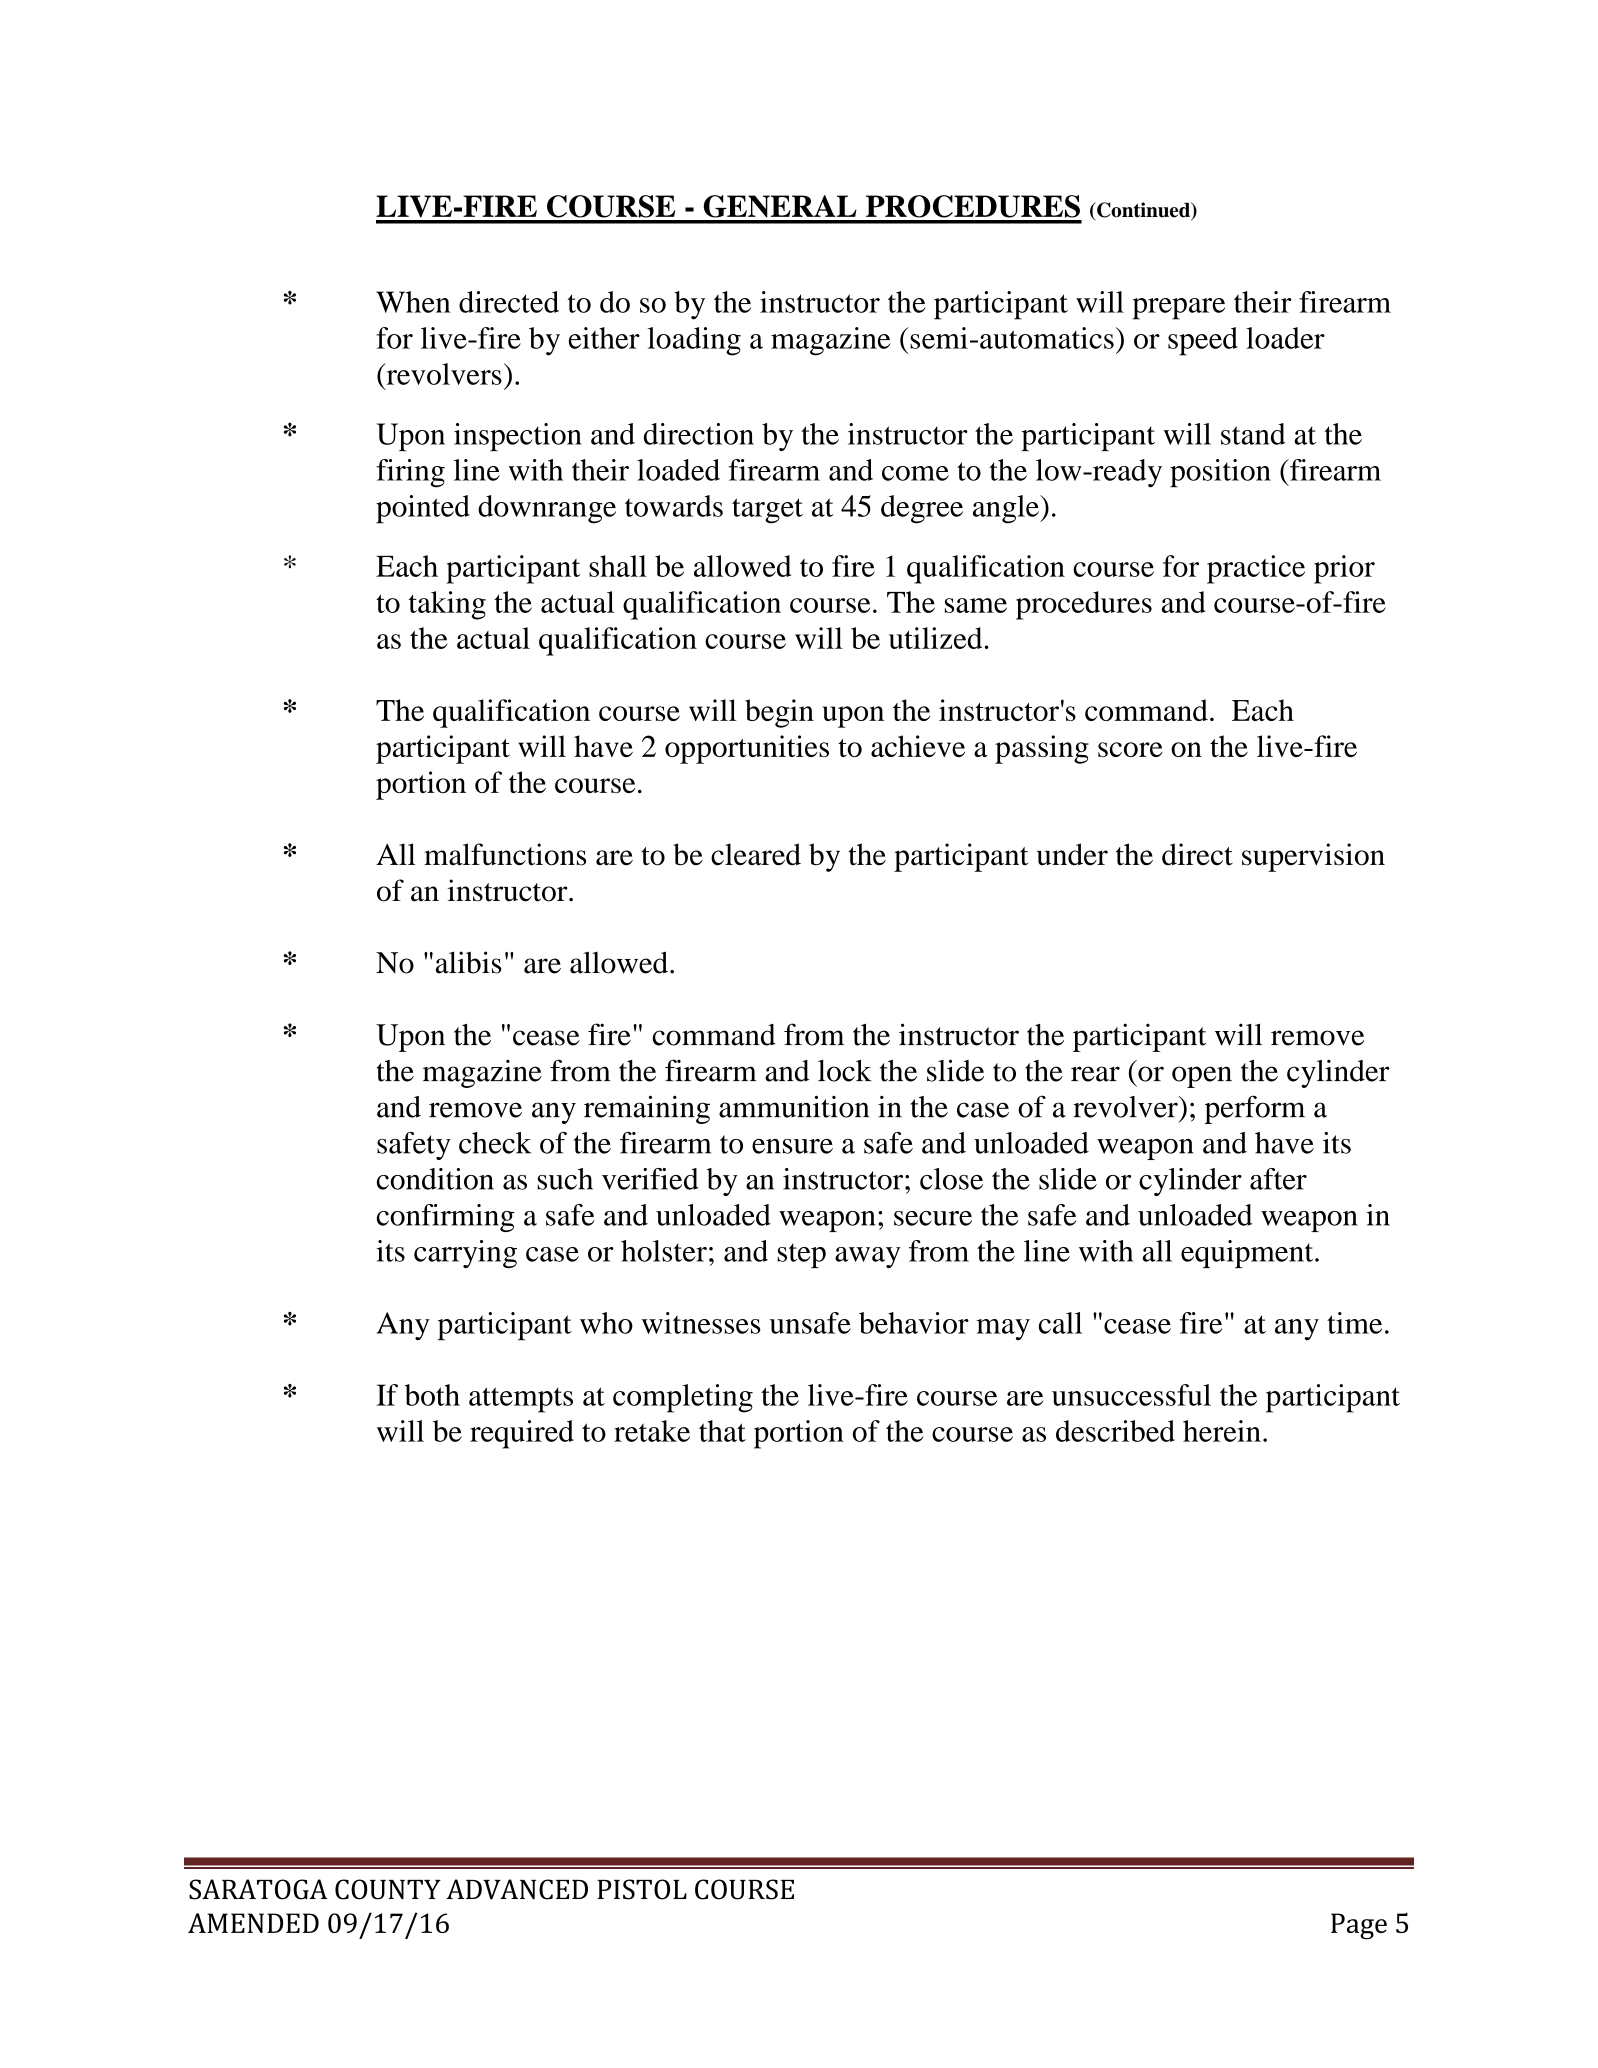 The width and height of the page is (1598, 2068). I want to click on practice, so click(1256, 569).
